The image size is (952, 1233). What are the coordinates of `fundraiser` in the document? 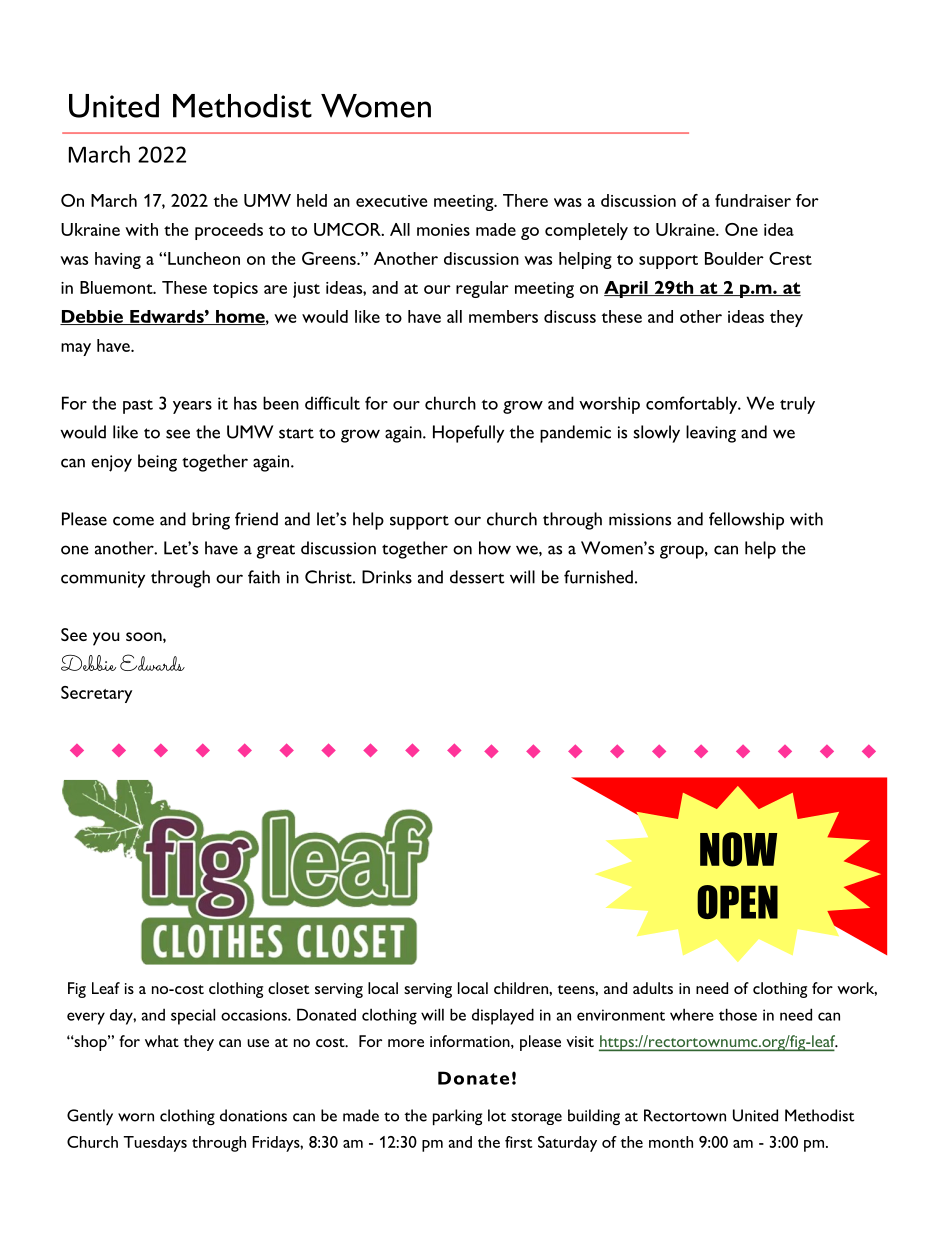 It's located at (753, 200).
